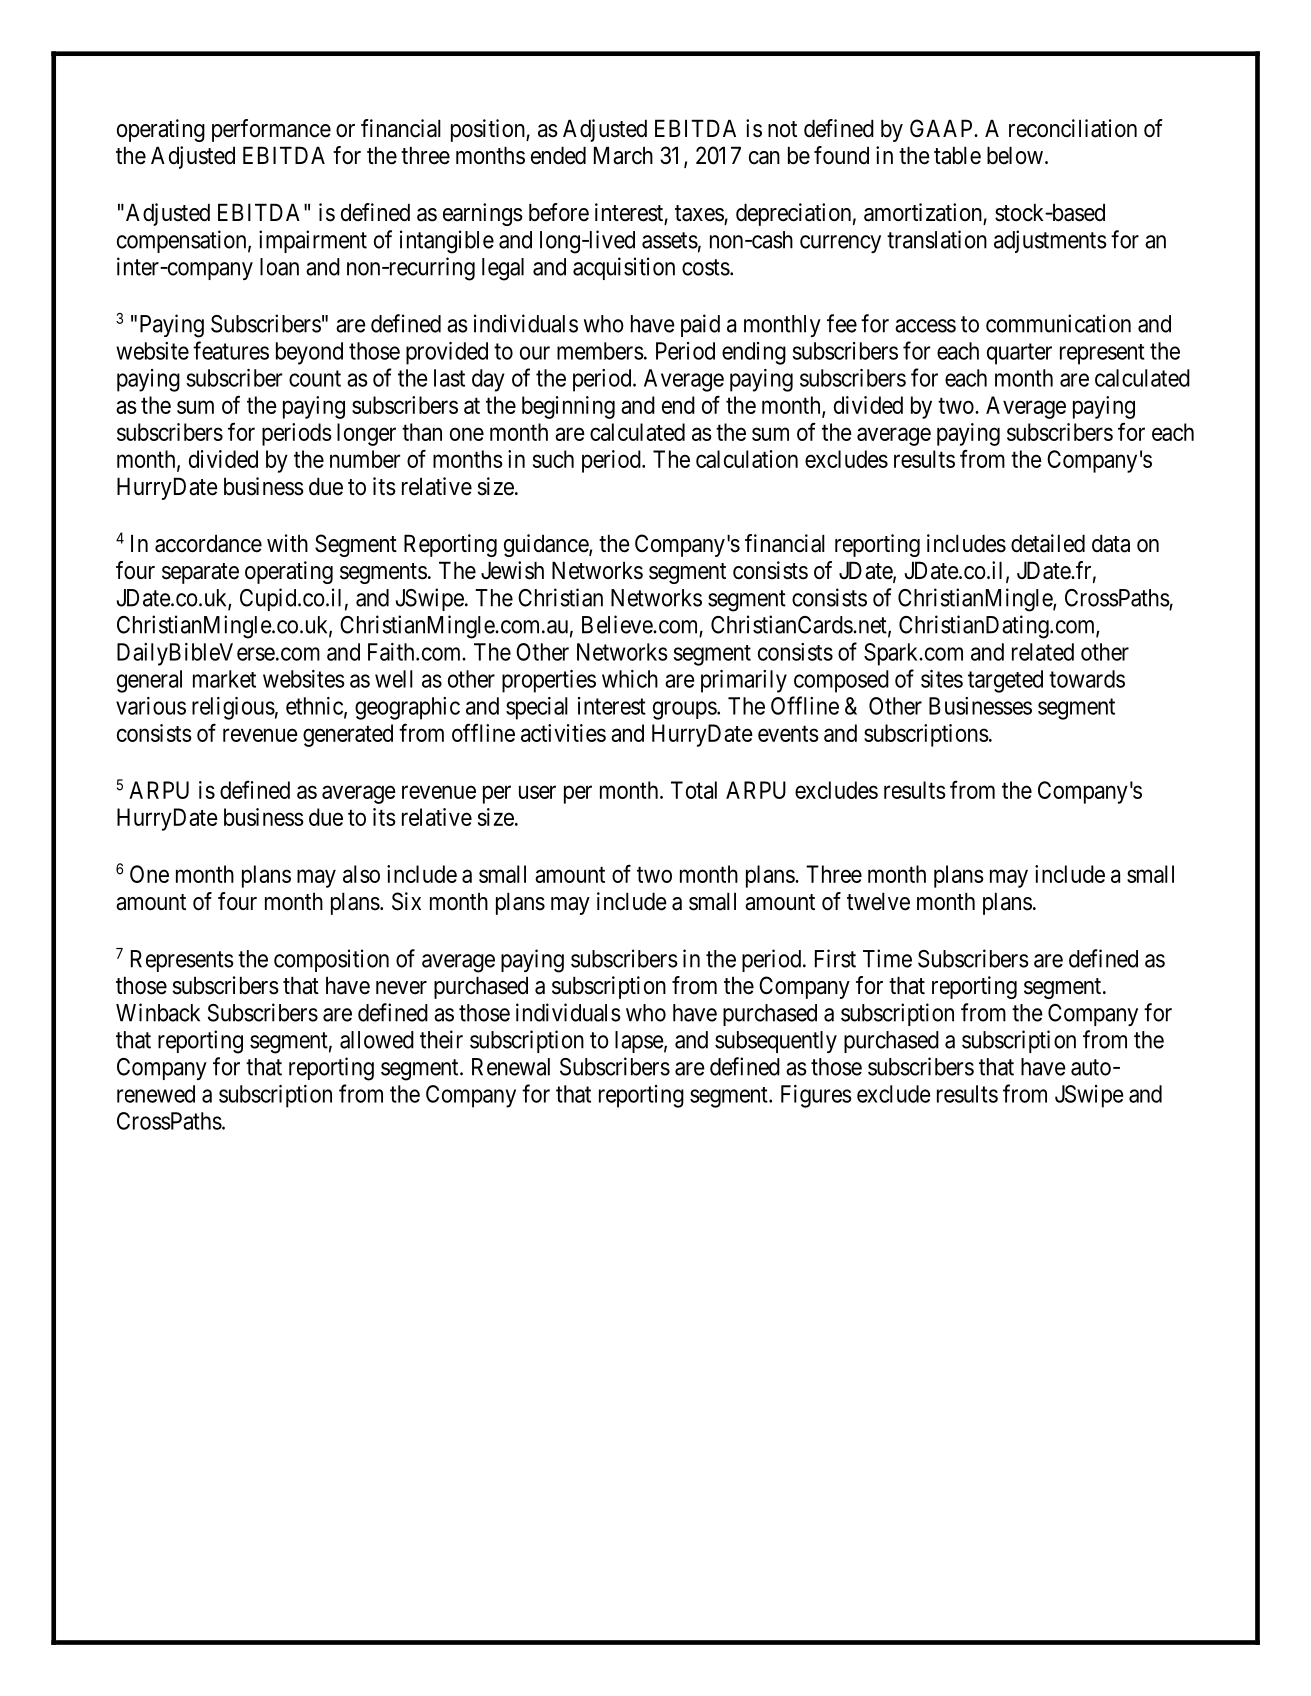 The width and height of the page is (1311, 1696). I want to click on performance, so click(271, 130).
